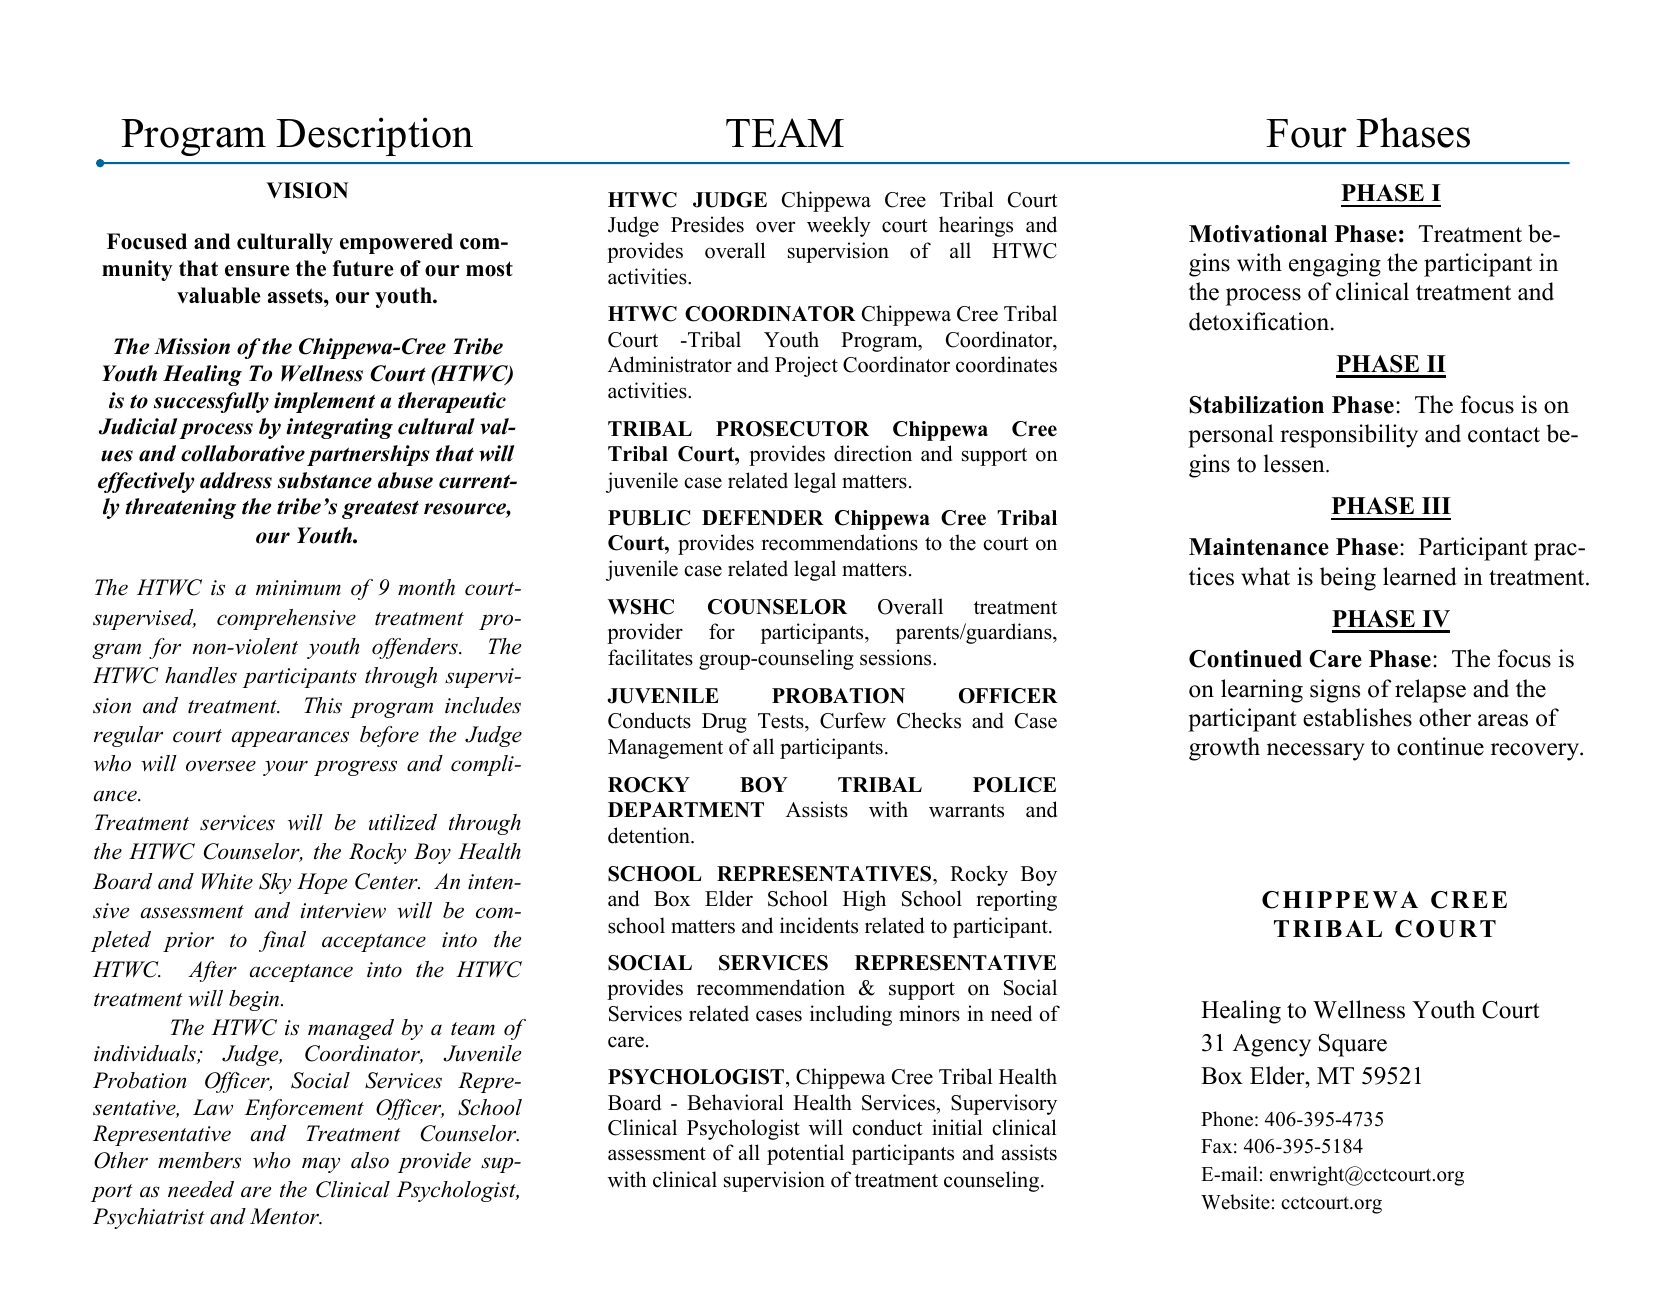 The image size is (1669, 1290). What do you see at coordinates (323, 705) in the document?
I see `This` at bounding box center [323, 705].
